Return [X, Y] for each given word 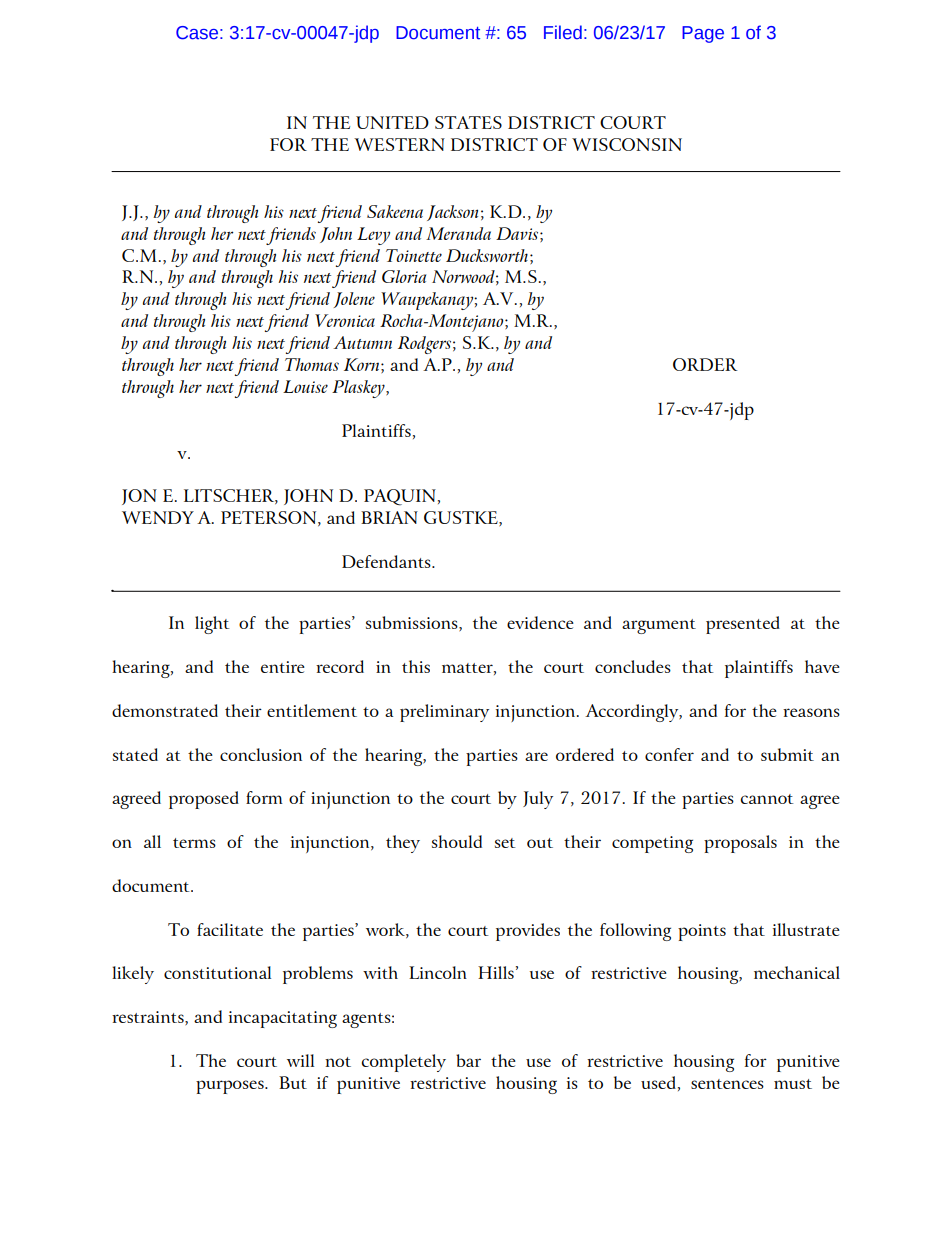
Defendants [387, 561]
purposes [231, 1087]
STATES [468, 122]
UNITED [392, 122]
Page [703, 34]
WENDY [158, 517]
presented [743, 625]
